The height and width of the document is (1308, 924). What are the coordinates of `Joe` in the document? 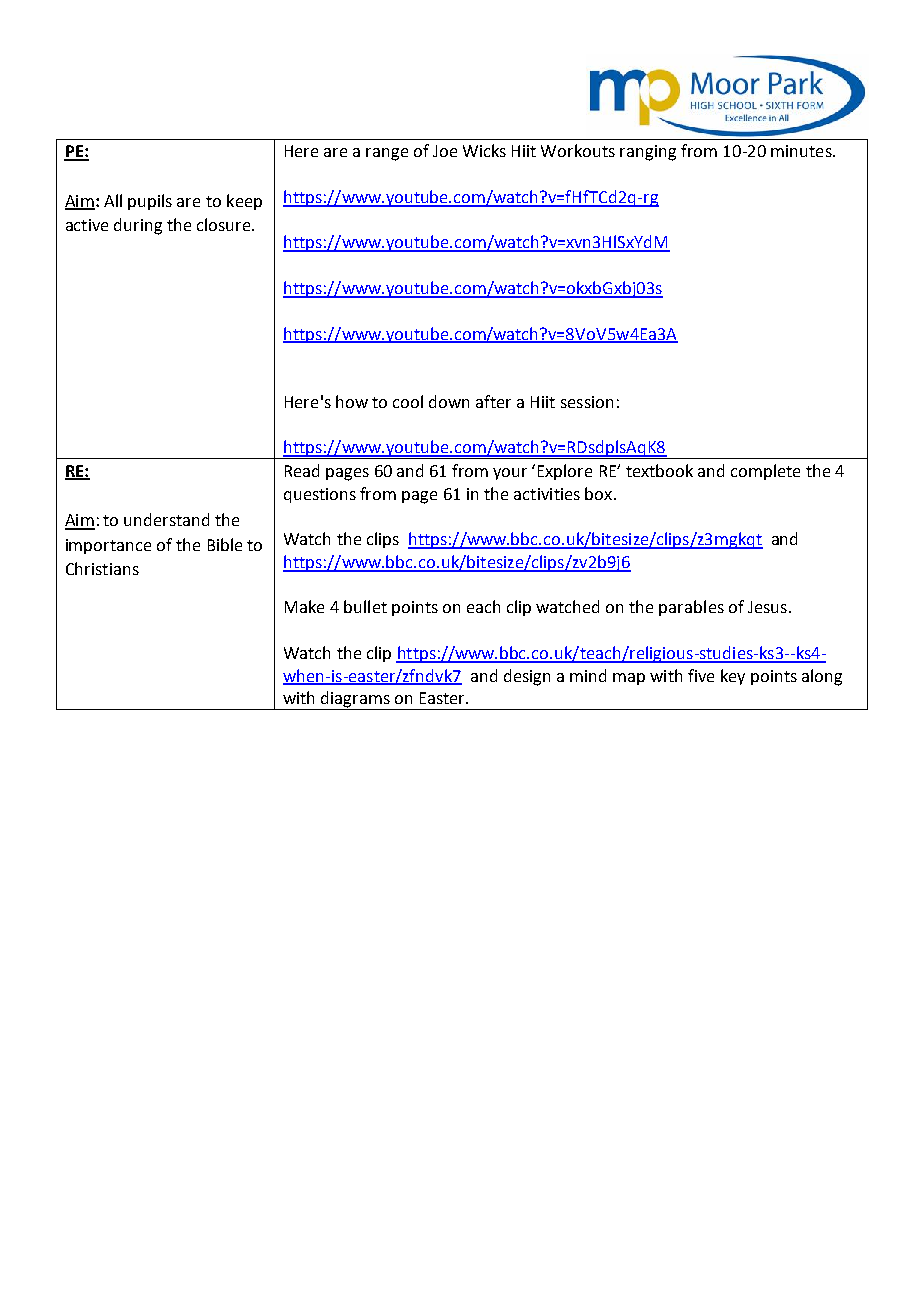 It's located at (445, 151).
